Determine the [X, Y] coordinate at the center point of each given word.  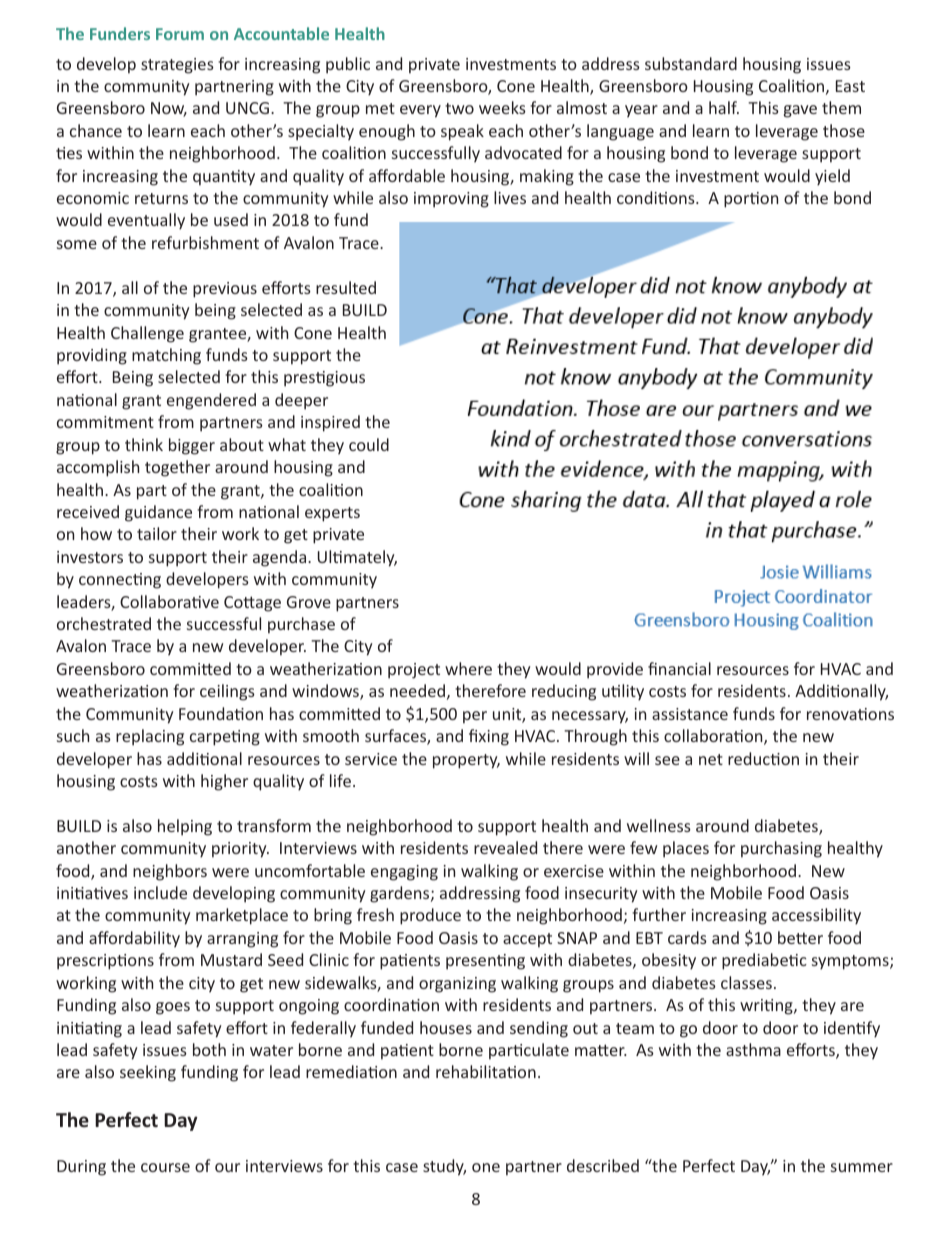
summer [862, 1167]
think [144, 444]
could [369, 444]
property [466, 761]
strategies [177, 66]
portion [751, 200]
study [444, 1167]
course [165, 1167]
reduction [763, 758]
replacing [150, 737]
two [459, 108]
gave [800, 111]
